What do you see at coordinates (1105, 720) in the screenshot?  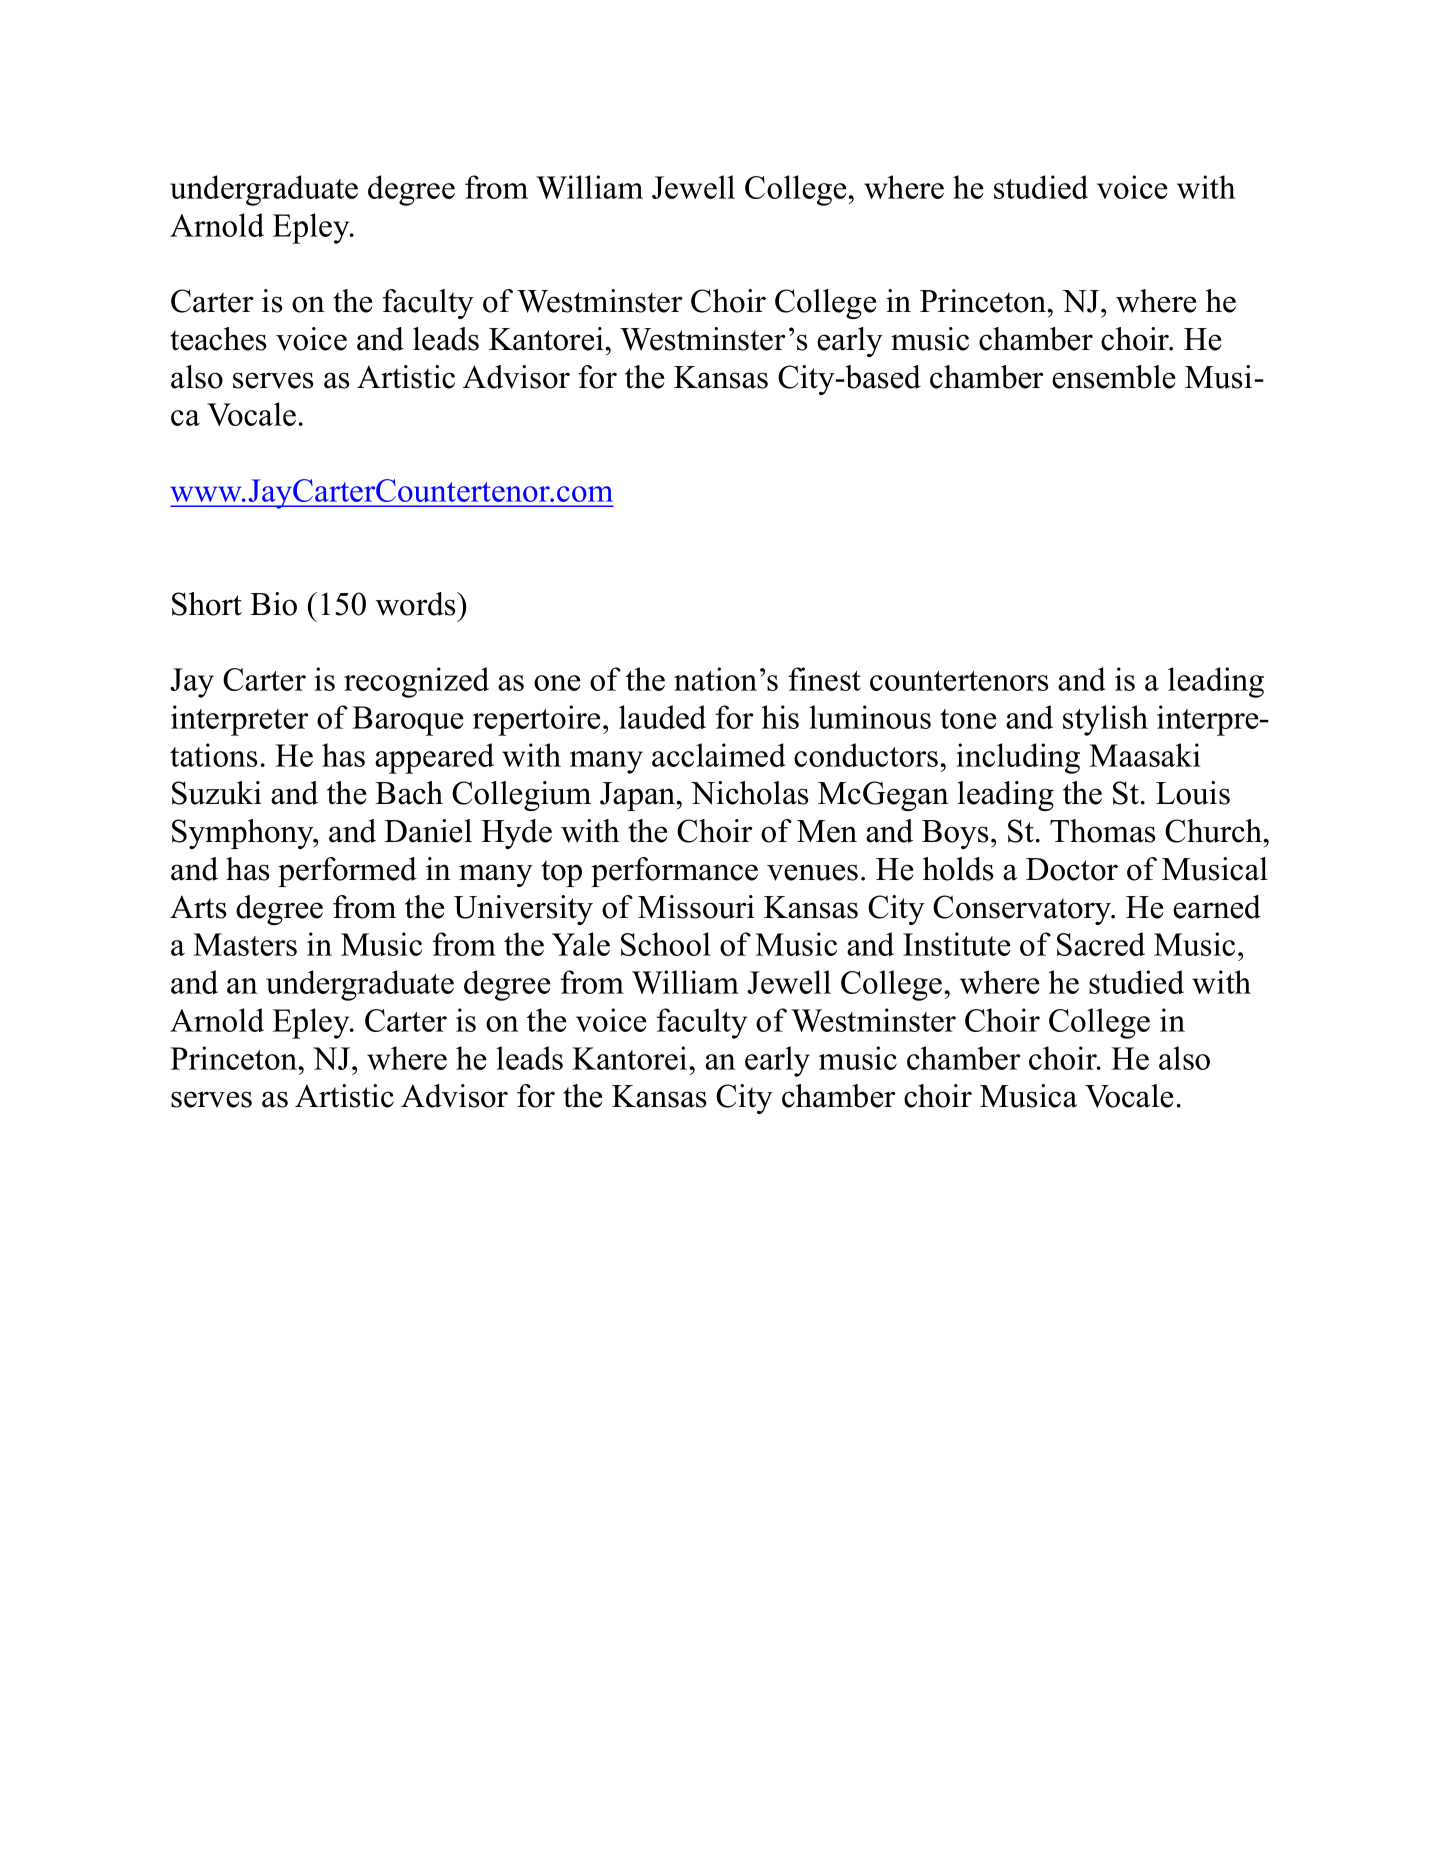 I see `stylish` at bounding box center [1105, 720].
